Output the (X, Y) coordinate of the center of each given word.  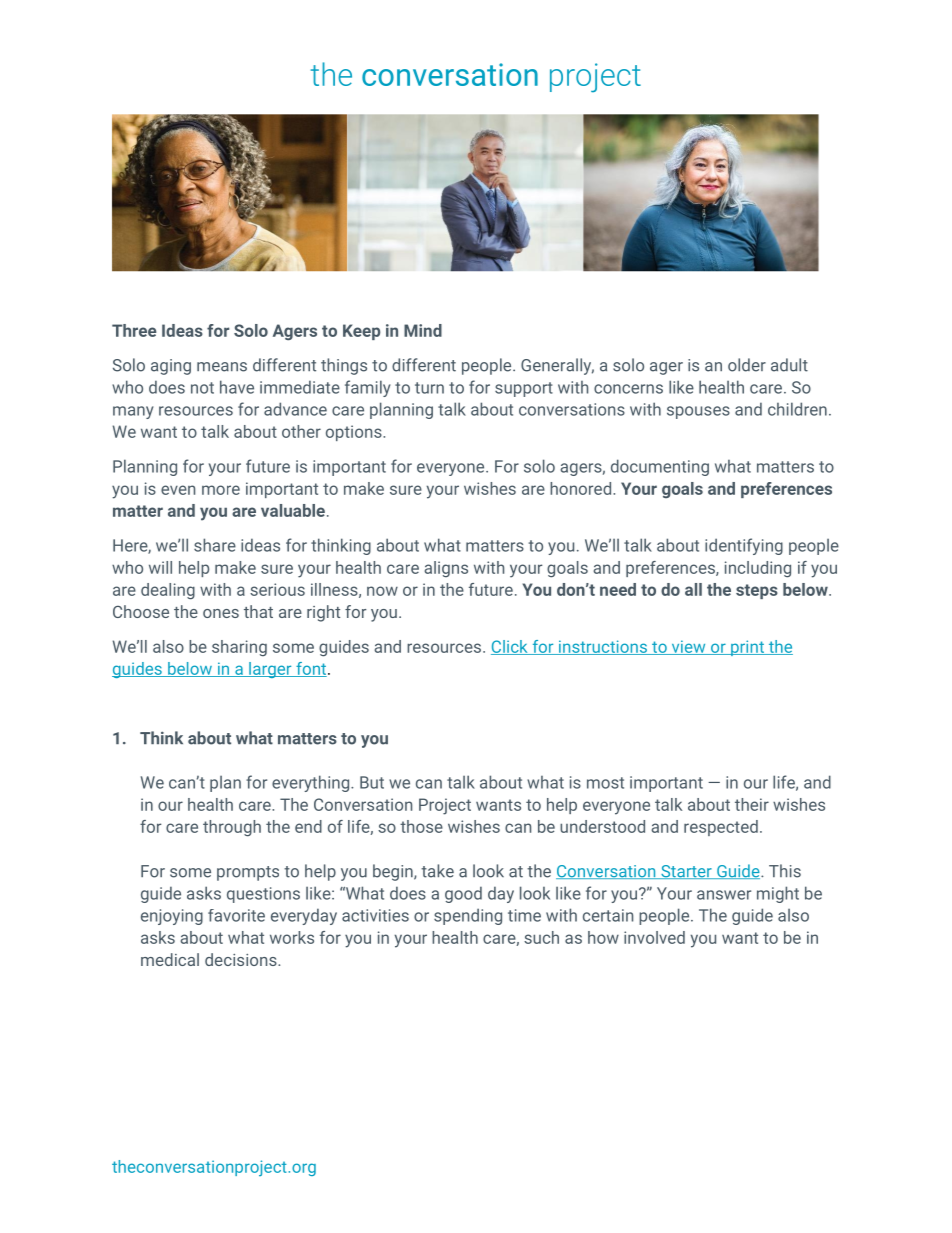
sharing (239, 648)
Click (510, 647)
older (747, 365)
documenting (660, 467)
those (421, 826)
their (752, 804)
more (221, 490)
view (688, 647)
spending (468, 916)
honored (580, 488)
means (222, 367)
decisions (242, 959)
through (232, 828)
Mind (423, 330)
